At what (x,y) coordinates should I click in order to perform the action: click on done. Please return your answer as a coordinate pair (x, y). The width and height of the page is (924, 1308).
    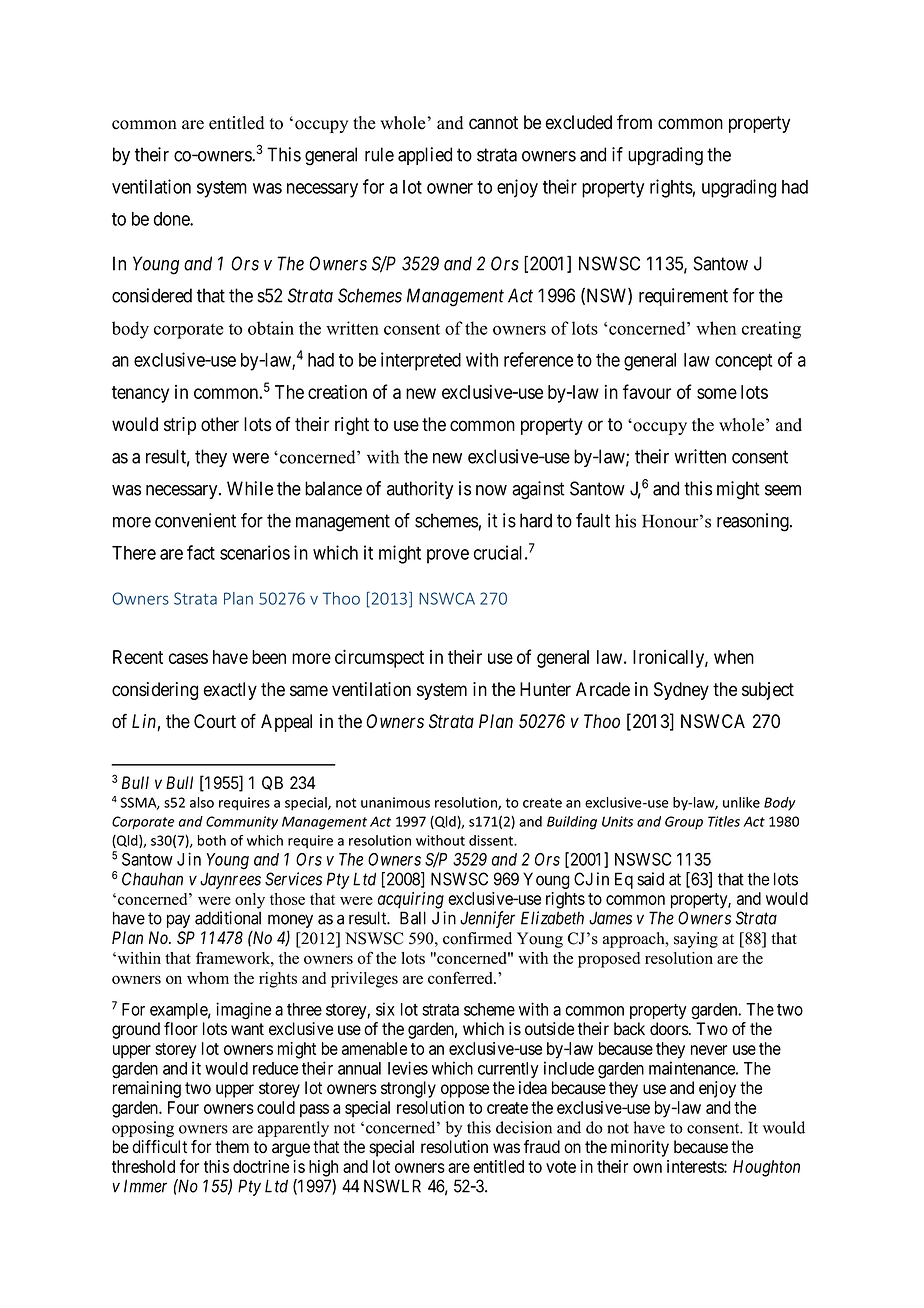
    Looking at the image, I should click on (172, 219).
